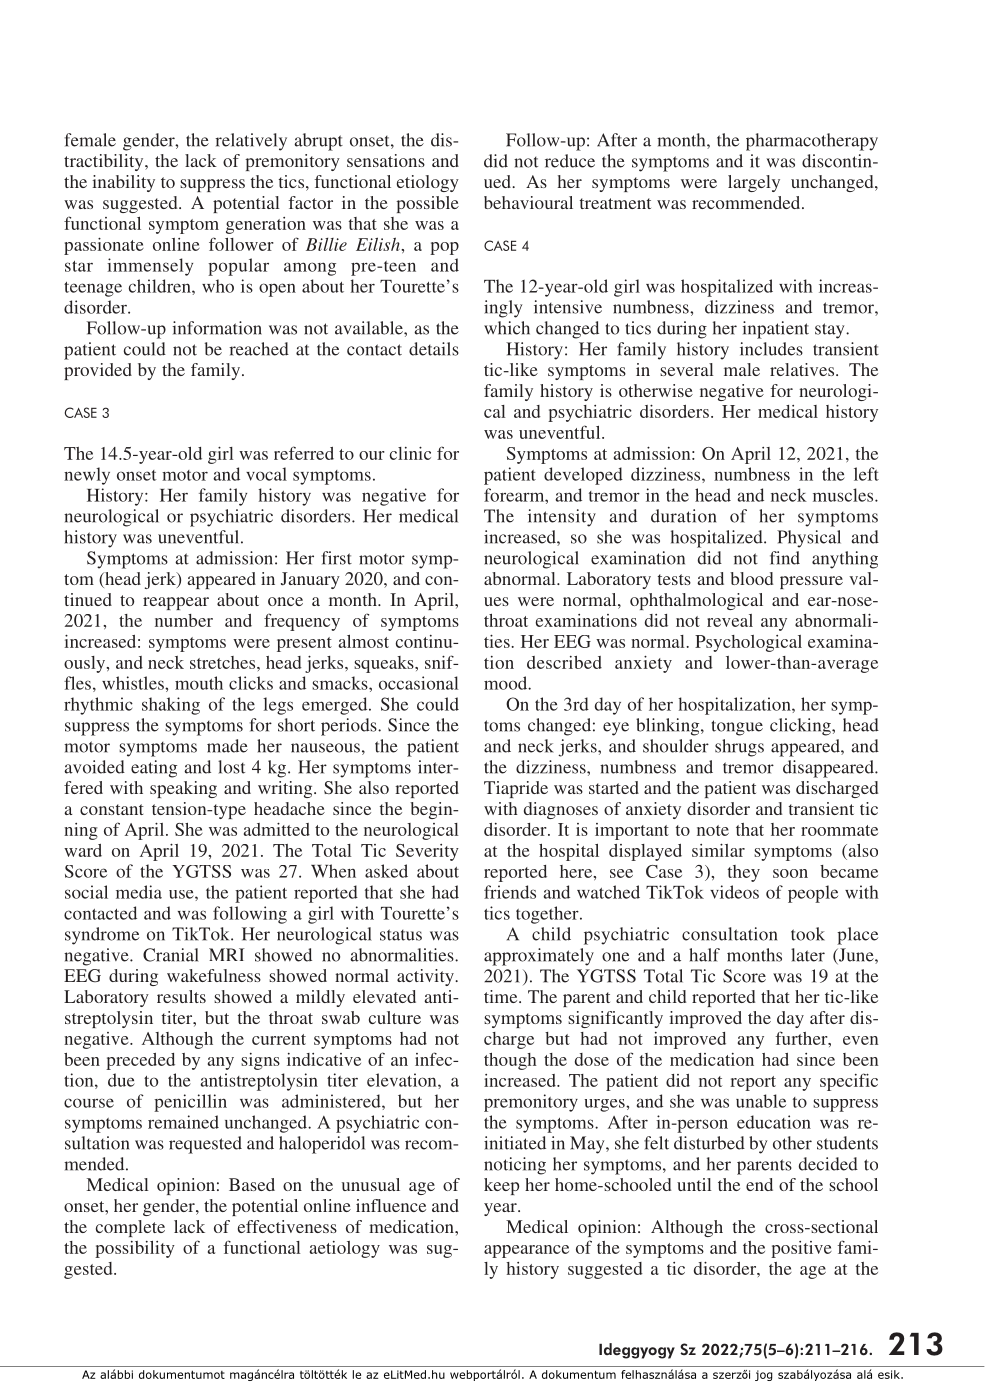  What do you see at coordinates (130, 1228) in the screenshot?
I see `complete` at bounding box center [130, 1228].
